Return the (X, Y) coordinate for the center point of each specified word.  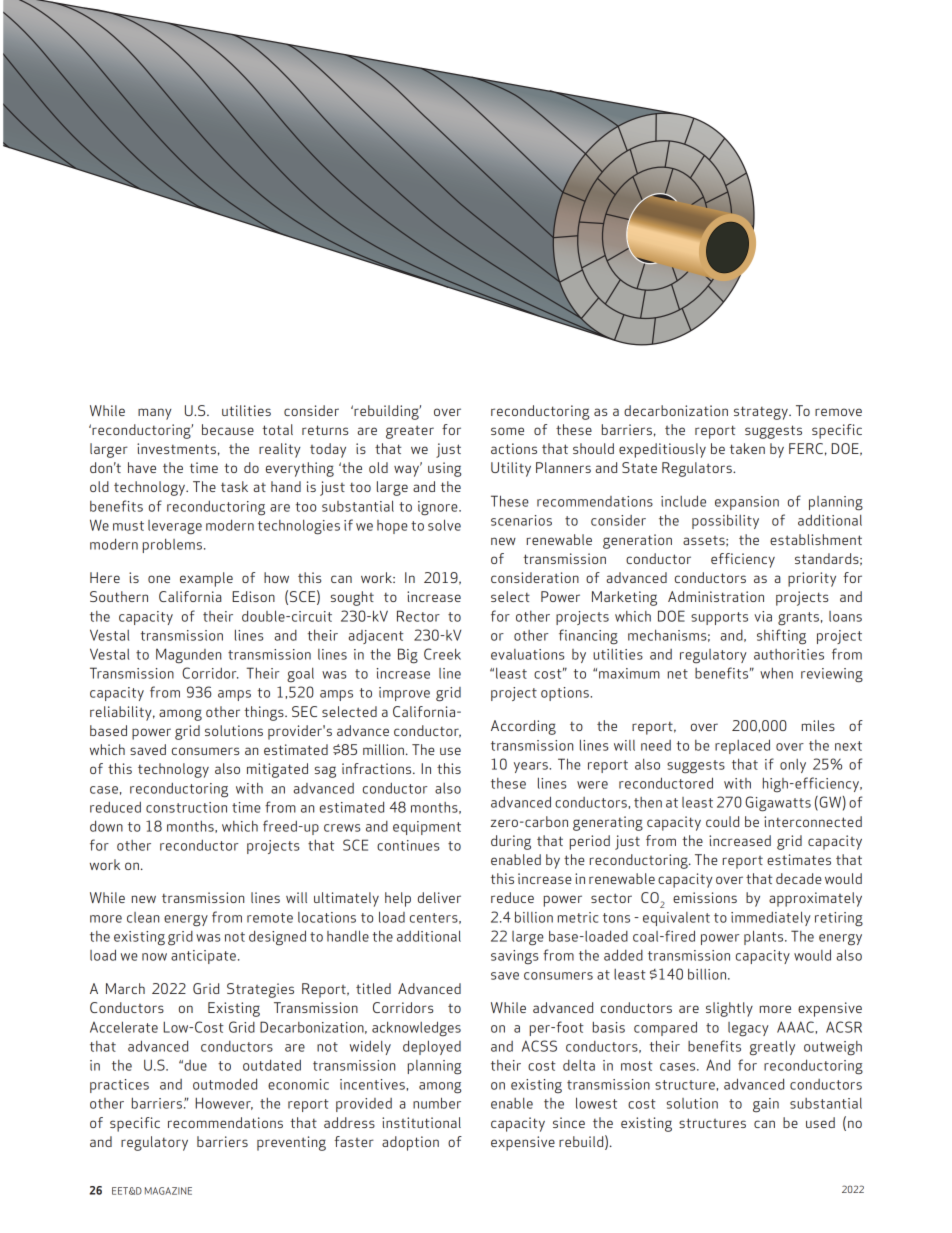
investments (176, 448)
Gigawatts (778, 804)
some (507, 431)
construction (186, 807)
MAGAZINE (168, 1191)
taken (747, 448)
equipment (427, 828)
